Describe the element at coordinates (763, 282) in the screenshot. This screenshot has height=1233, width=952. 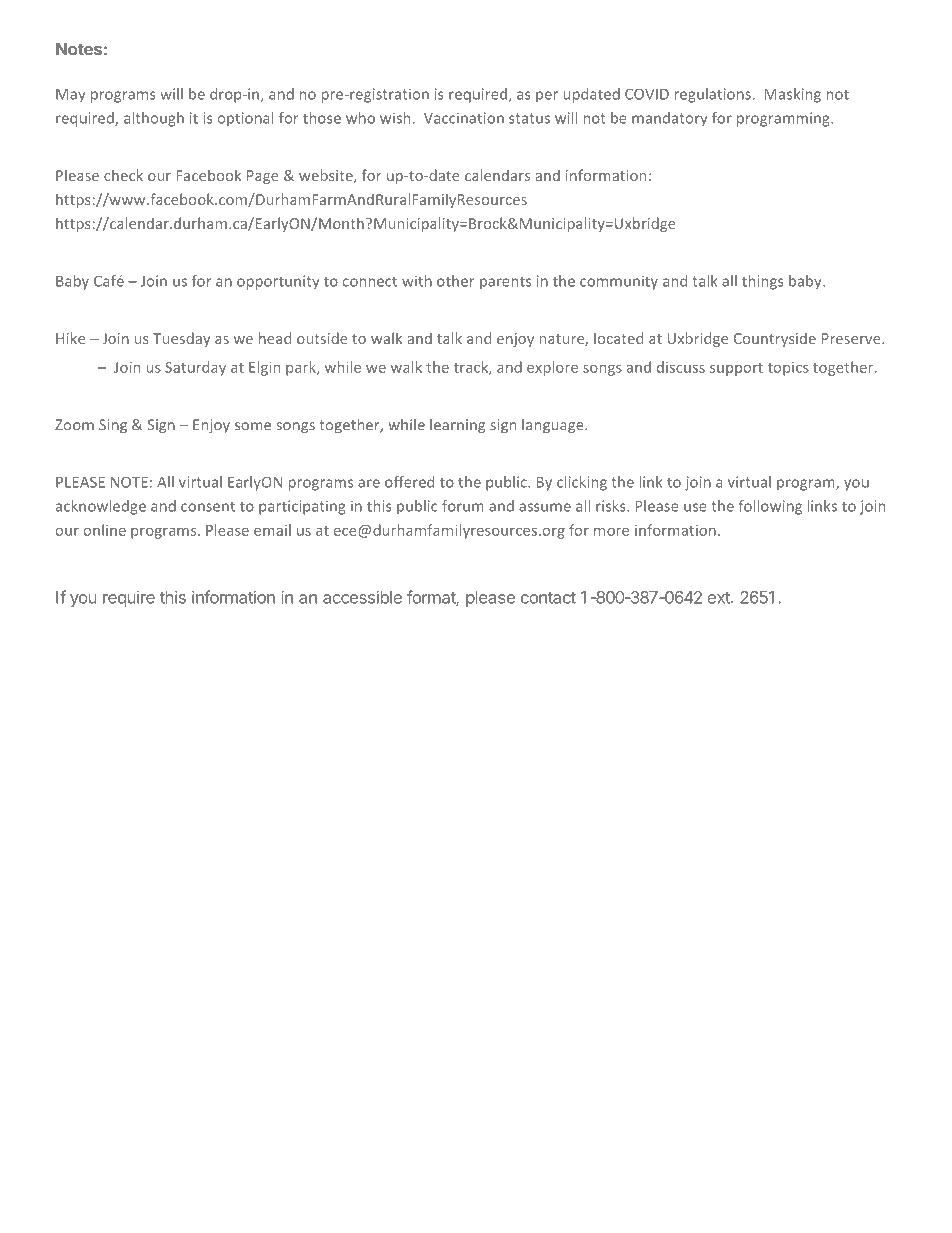
I see `things` at that location.
